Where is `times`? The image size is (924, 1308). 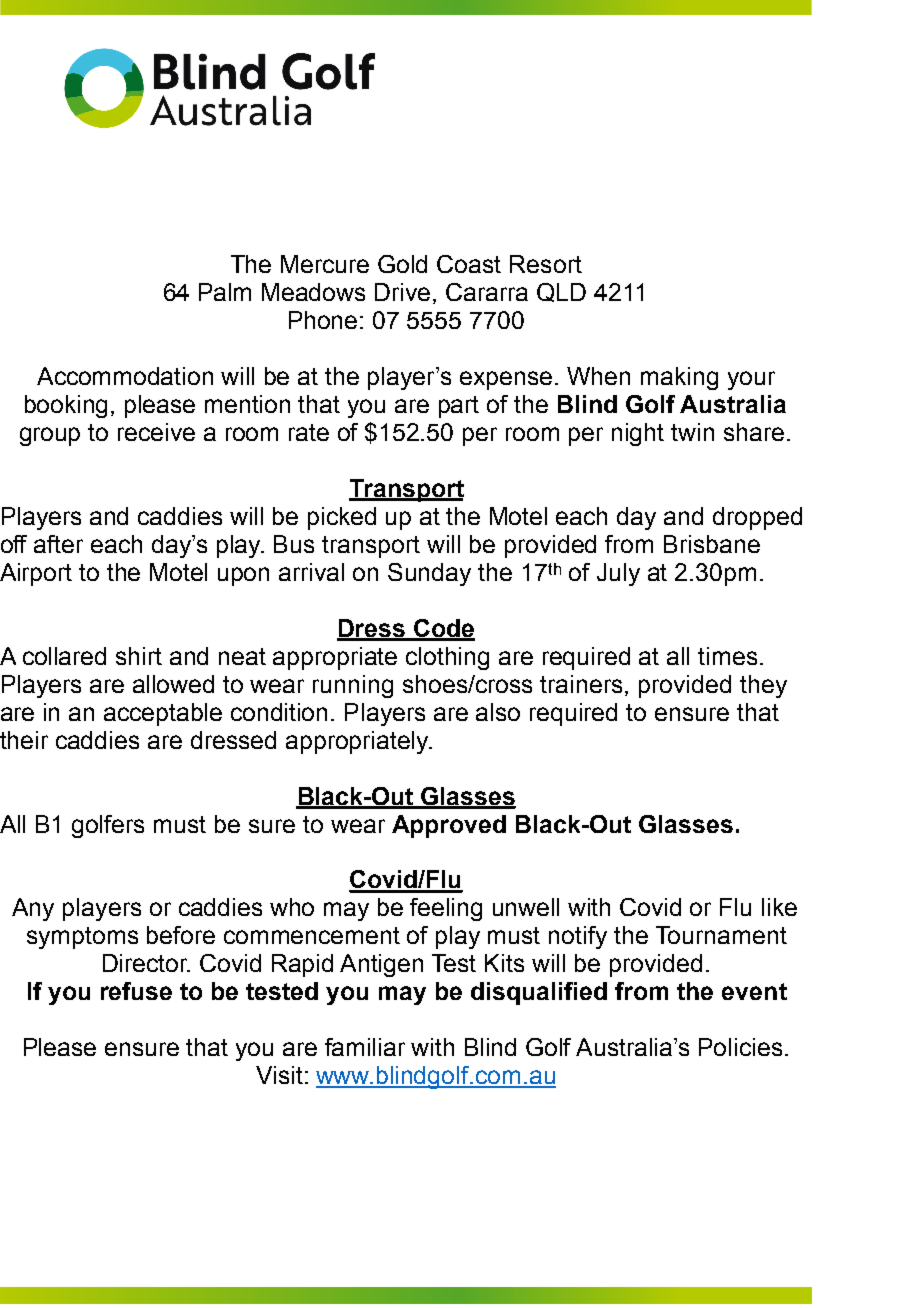 times is located at coordinates (727, 656).
